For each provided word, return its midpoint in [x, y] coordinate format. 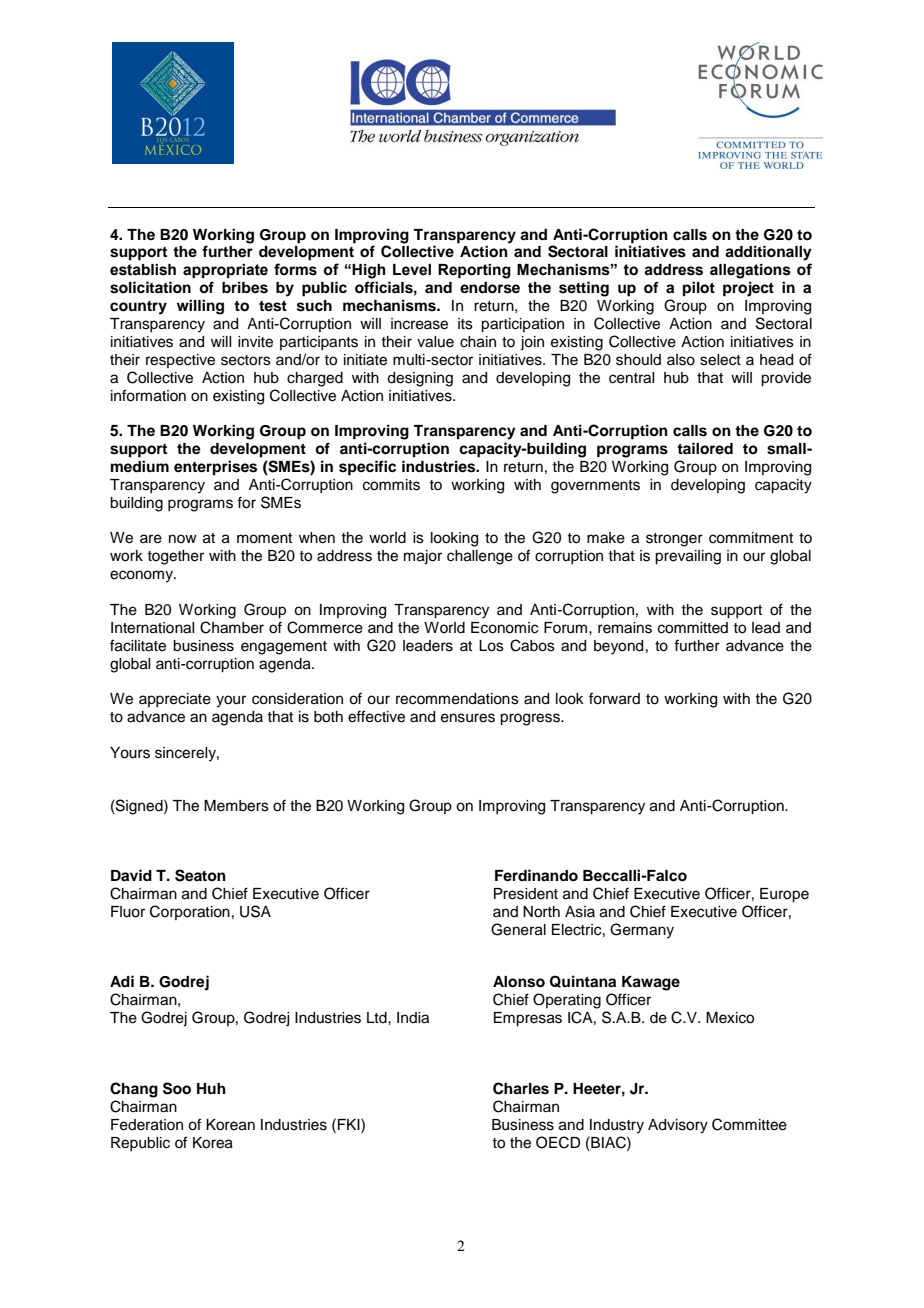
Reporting [474, 271]
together [175, 557]
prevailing [688, 557]
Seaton [200, 875]
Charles [521, 1088]
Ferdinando [536, 875]
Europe [784, 895]
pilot [699, 289]
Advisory [678, 1126]
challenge [480, 557]
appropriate [225, 271]
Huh [211, 1088]
